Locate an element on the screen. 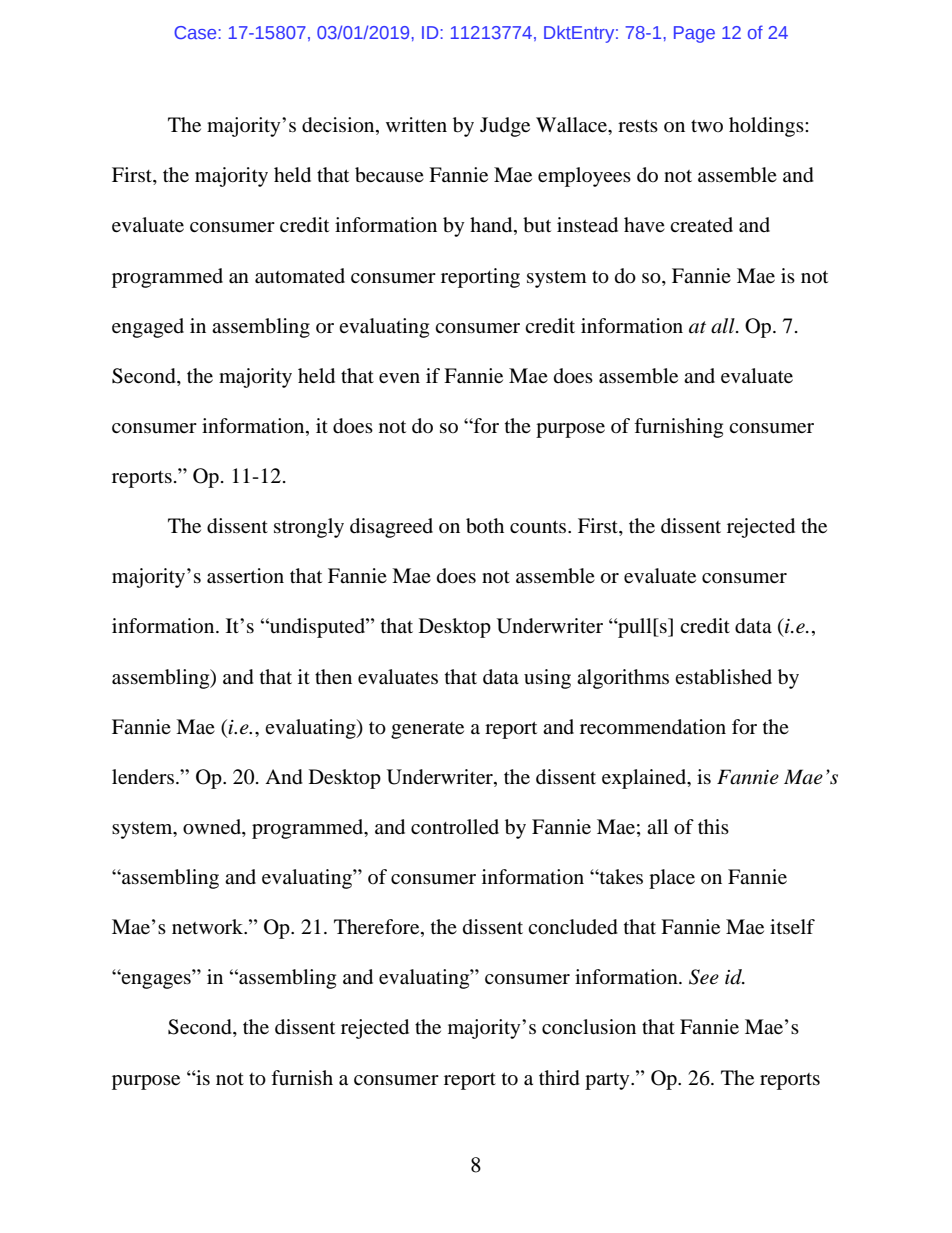 The image size is (952, 1233). engages is located at coordinates (155, 980).
